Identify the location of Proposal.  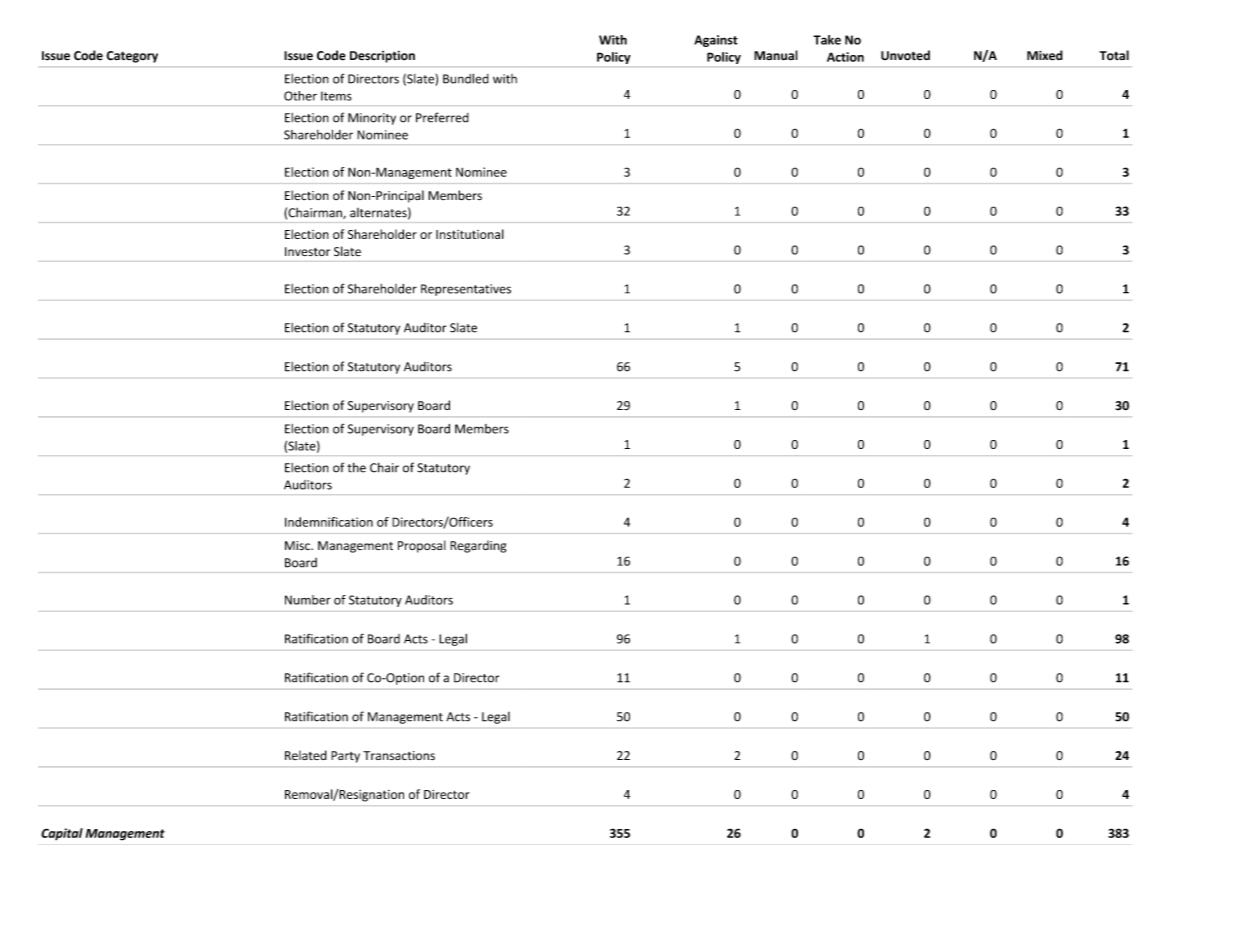
(422, 546).
